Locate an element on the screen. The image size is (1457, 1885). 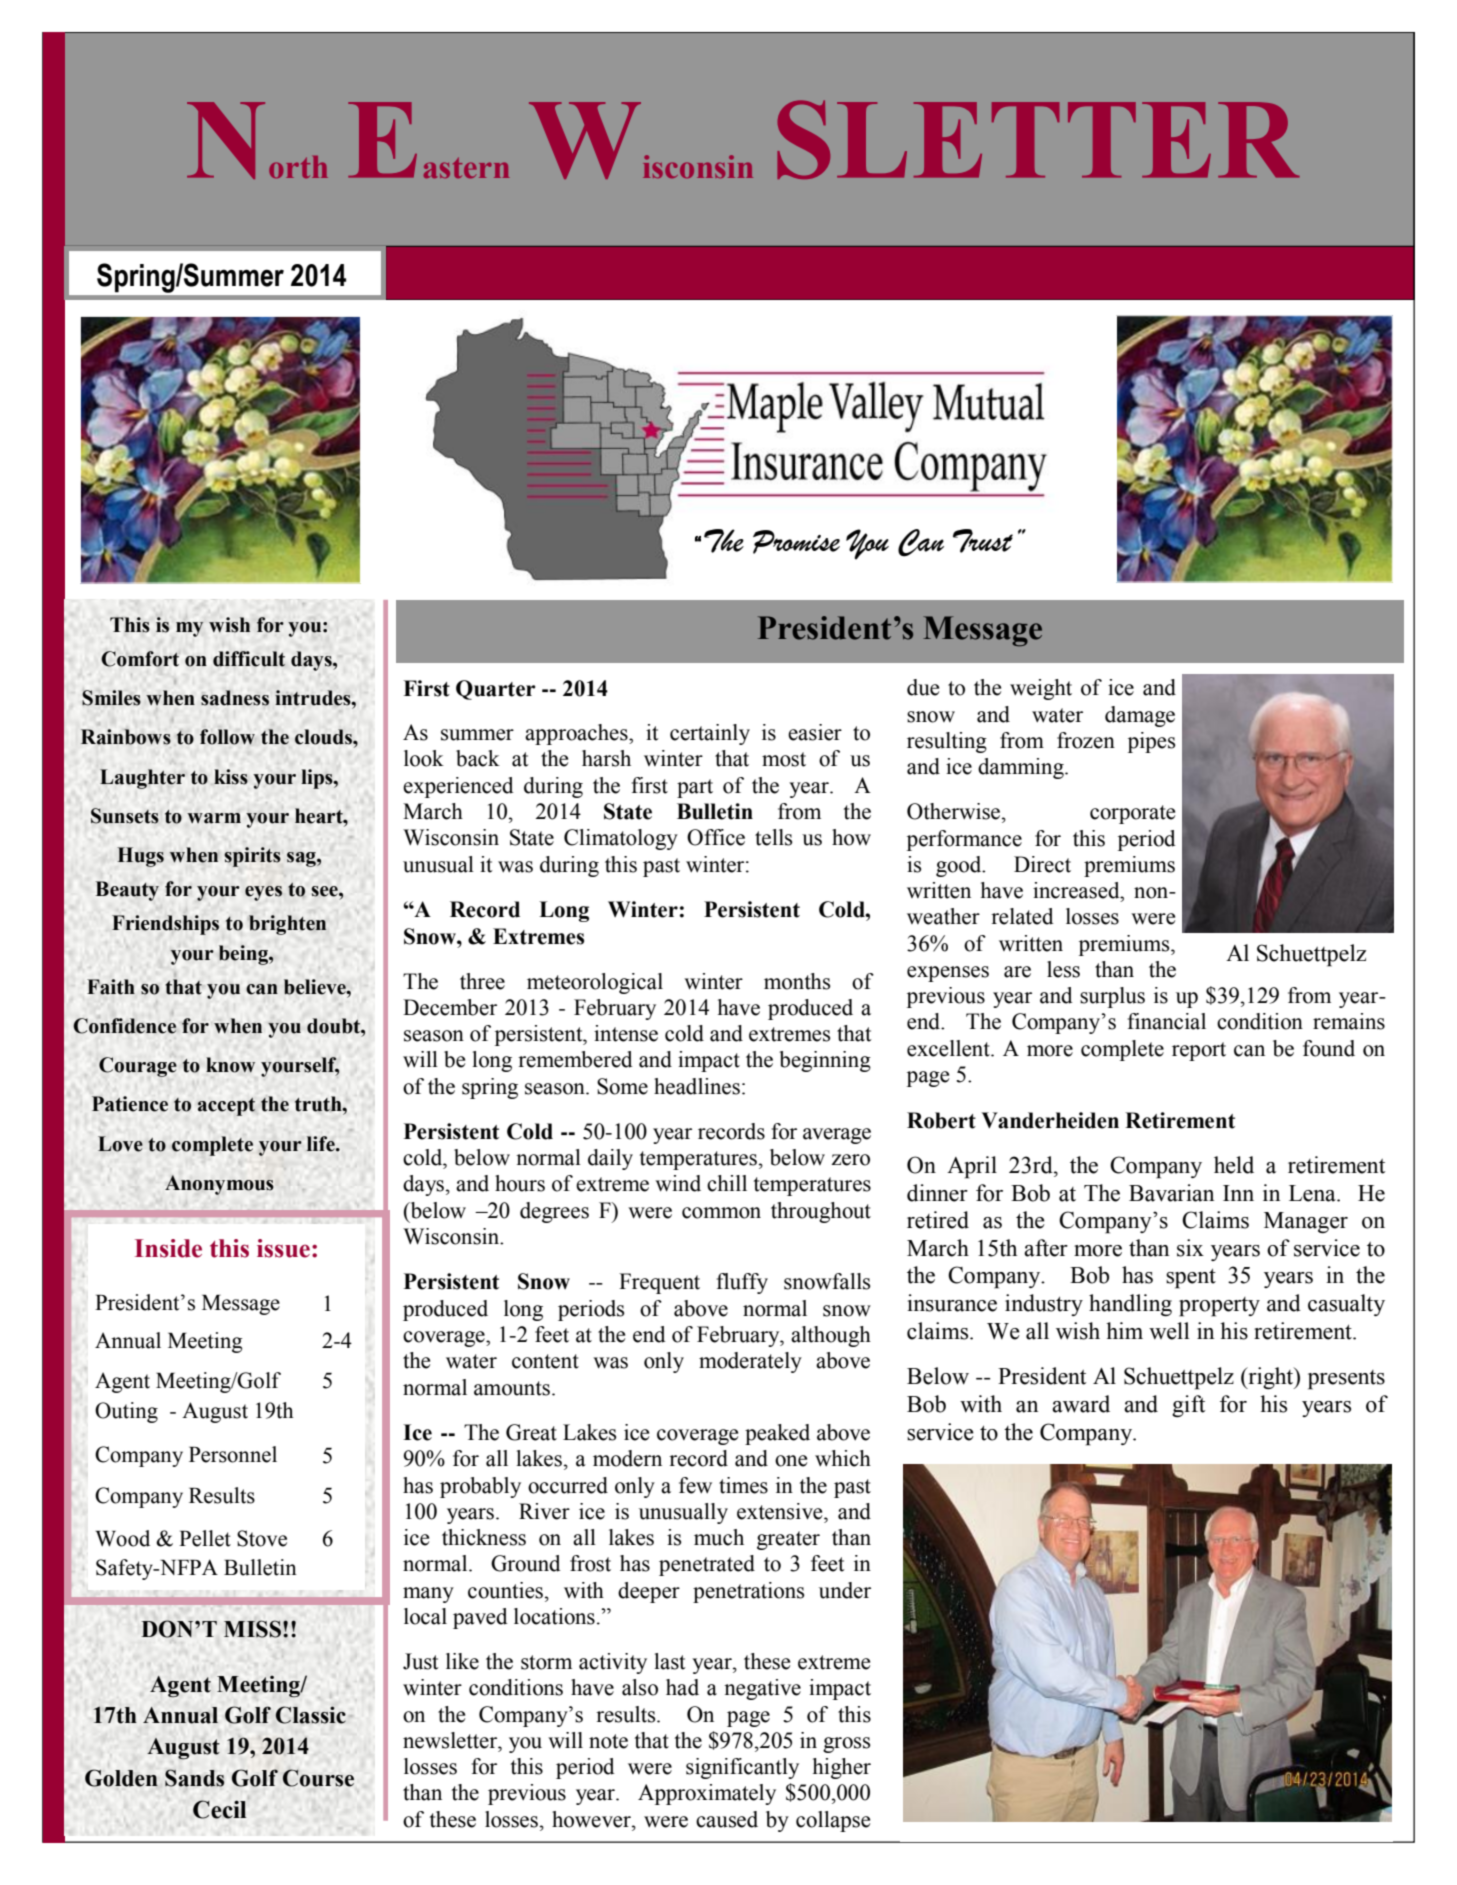
Anonymous is located at coordinates (219, 1185).
